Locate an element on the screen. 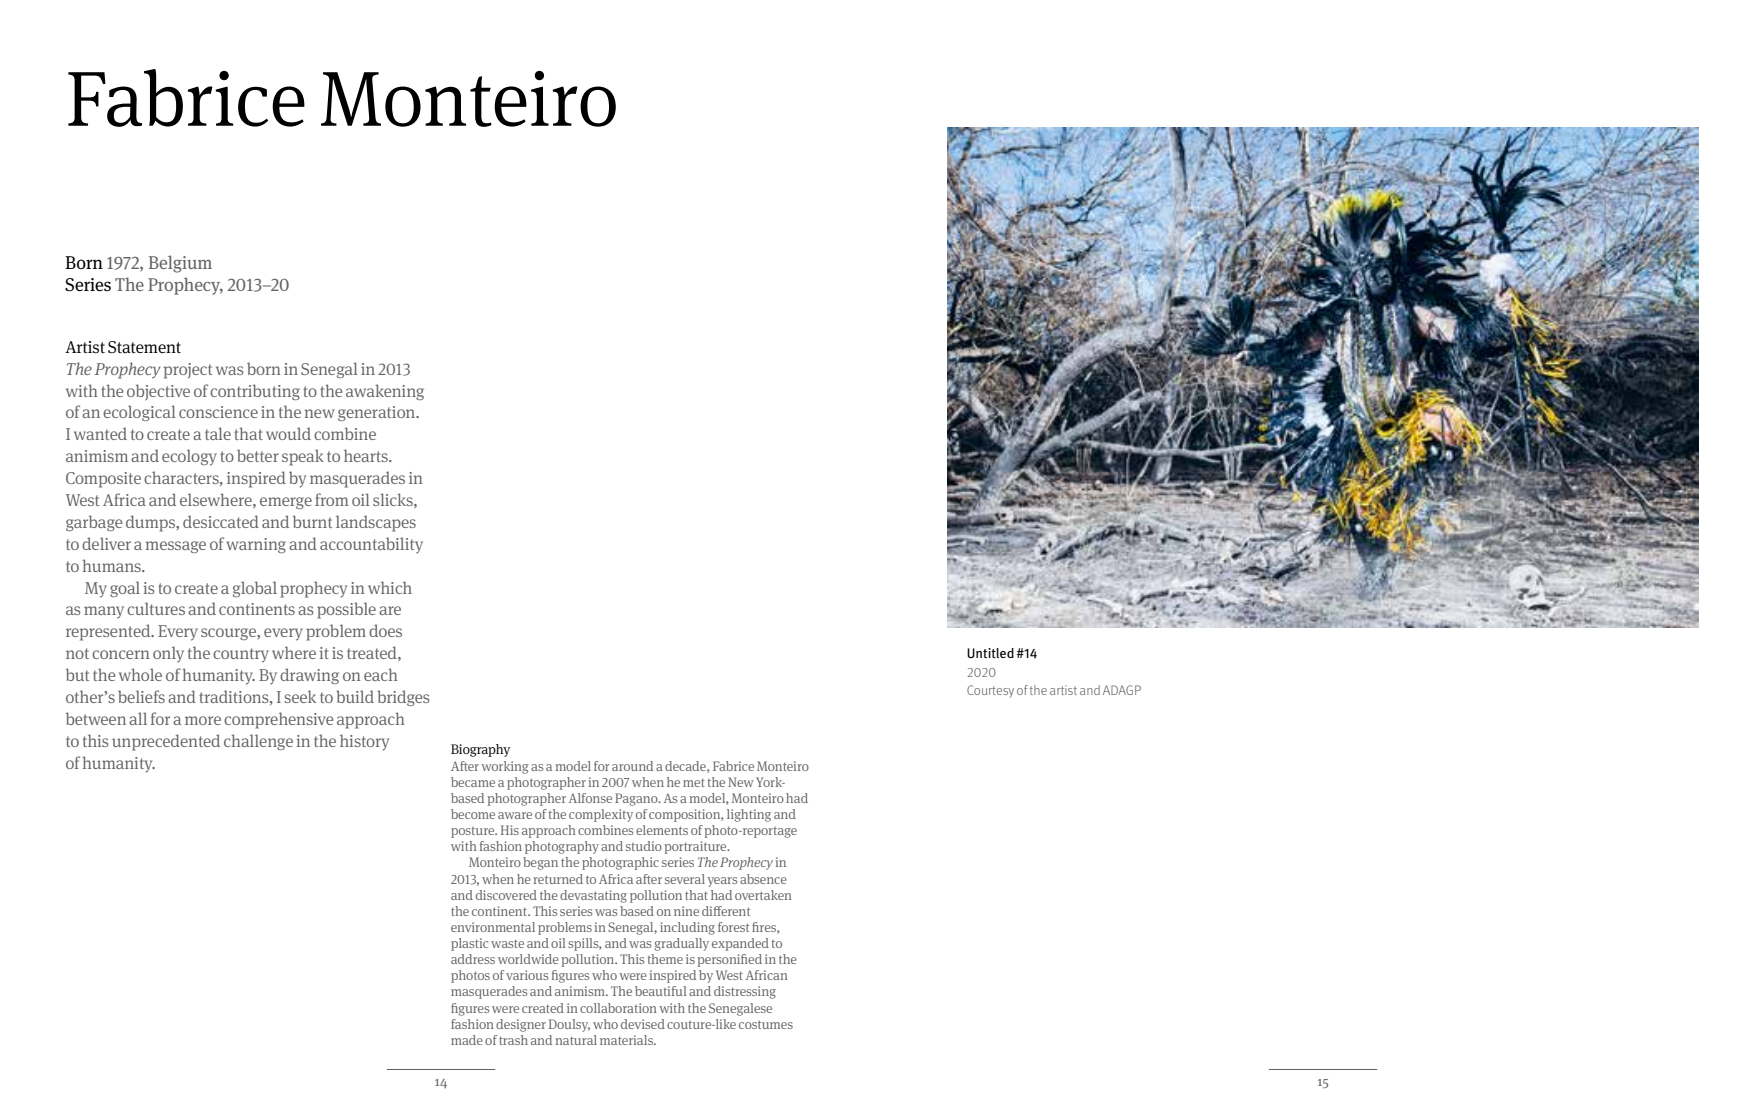  made is located at coordinates (467, 1040).
